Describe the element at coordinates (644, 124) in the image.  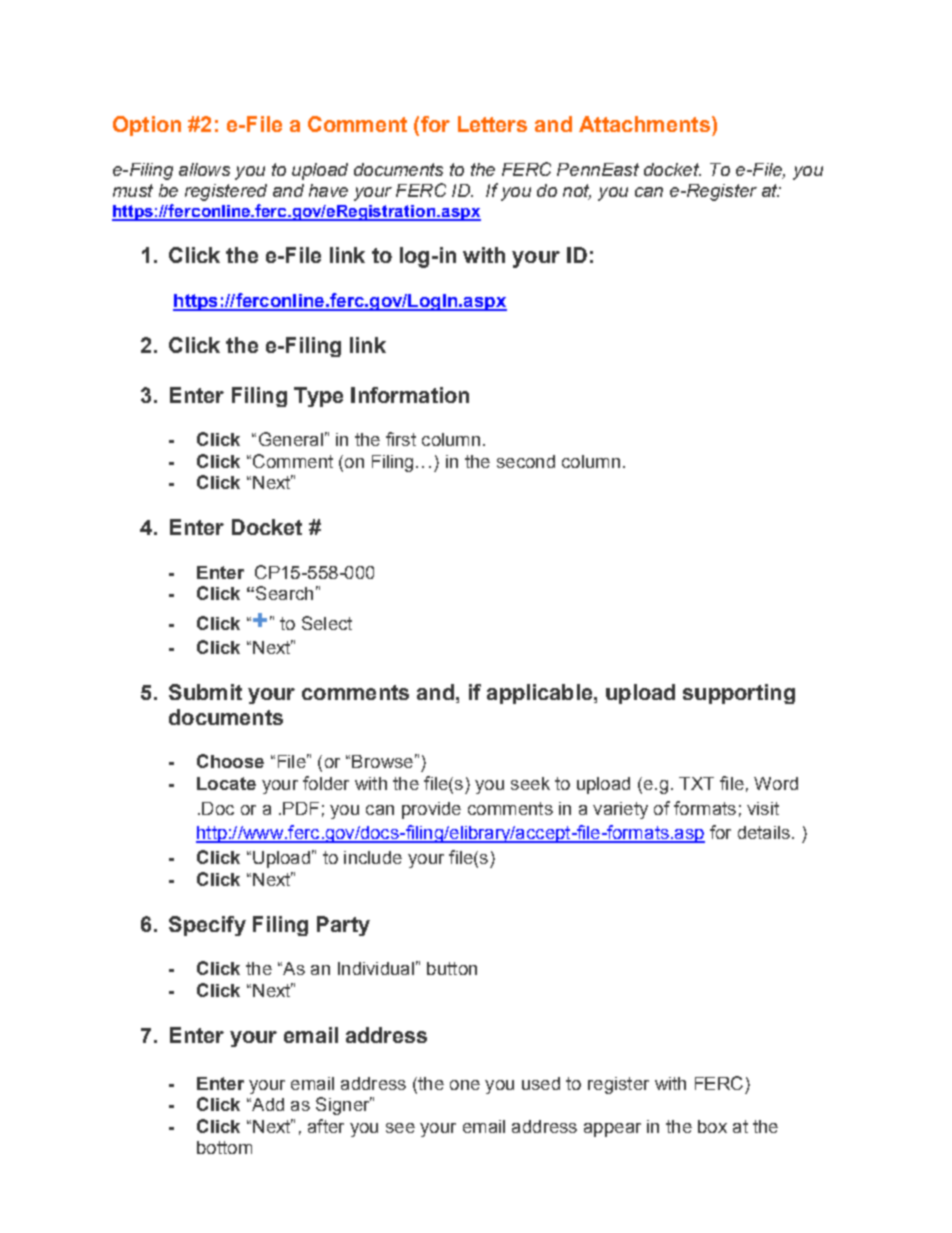
I see `Attachments` at that location.
